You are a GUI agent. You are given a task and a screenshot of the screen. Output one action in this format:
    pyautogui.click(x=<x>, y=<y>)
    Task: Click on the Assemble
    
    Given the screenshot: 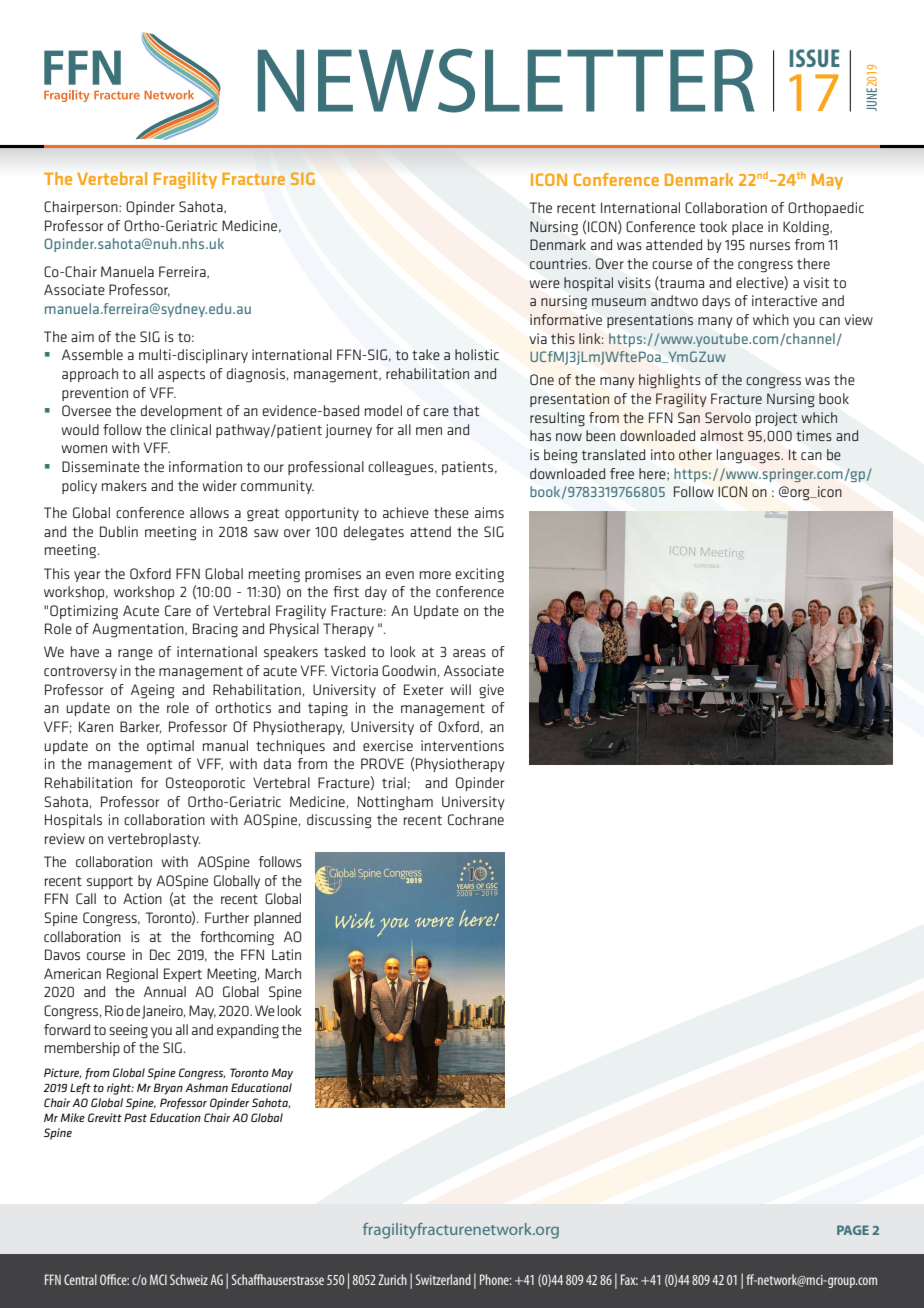 What is the action you would take?
    pyautogui.click(x=92, y=354)
